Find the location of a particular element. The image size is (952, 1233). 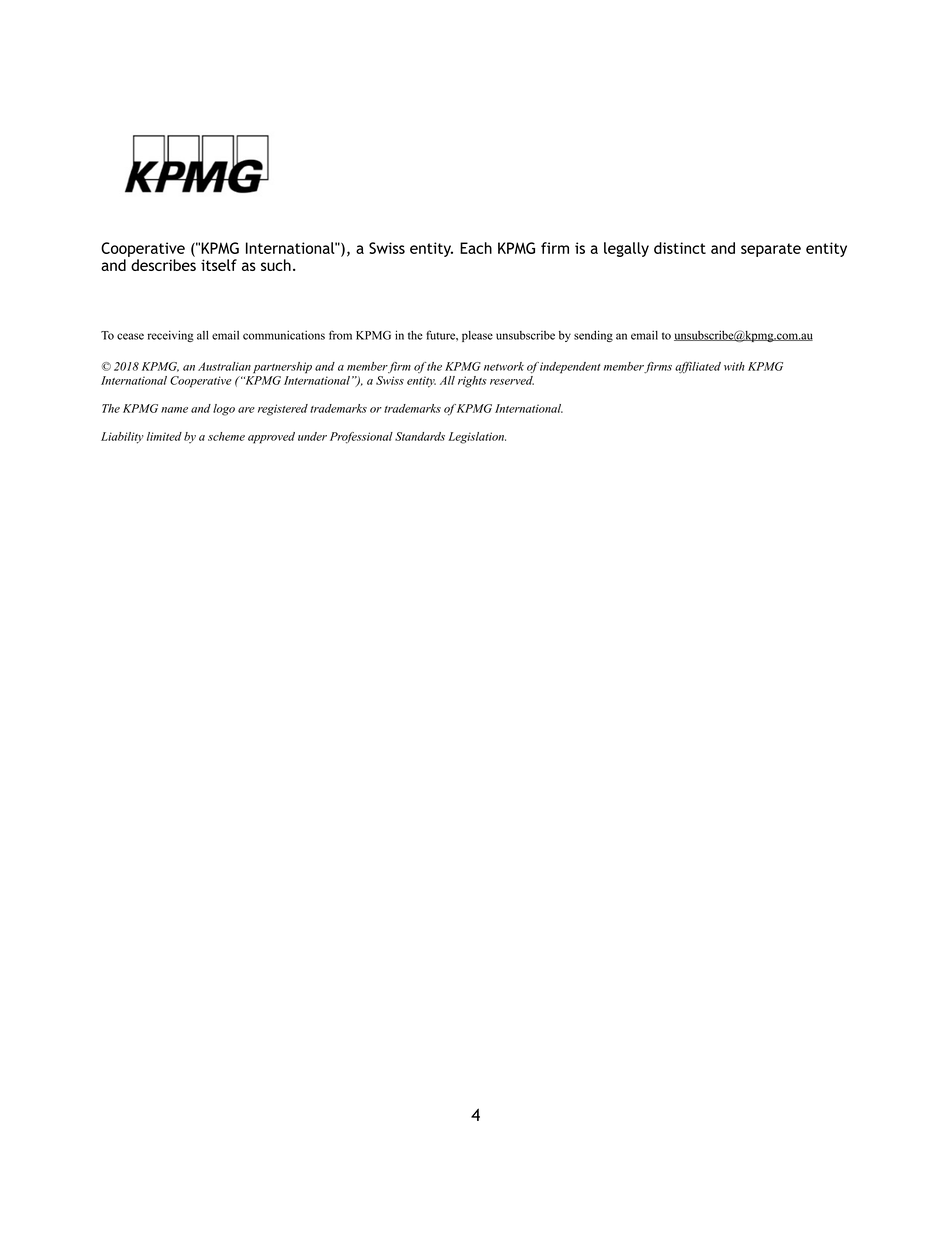

distinct is located at coordinates (680, 248).
